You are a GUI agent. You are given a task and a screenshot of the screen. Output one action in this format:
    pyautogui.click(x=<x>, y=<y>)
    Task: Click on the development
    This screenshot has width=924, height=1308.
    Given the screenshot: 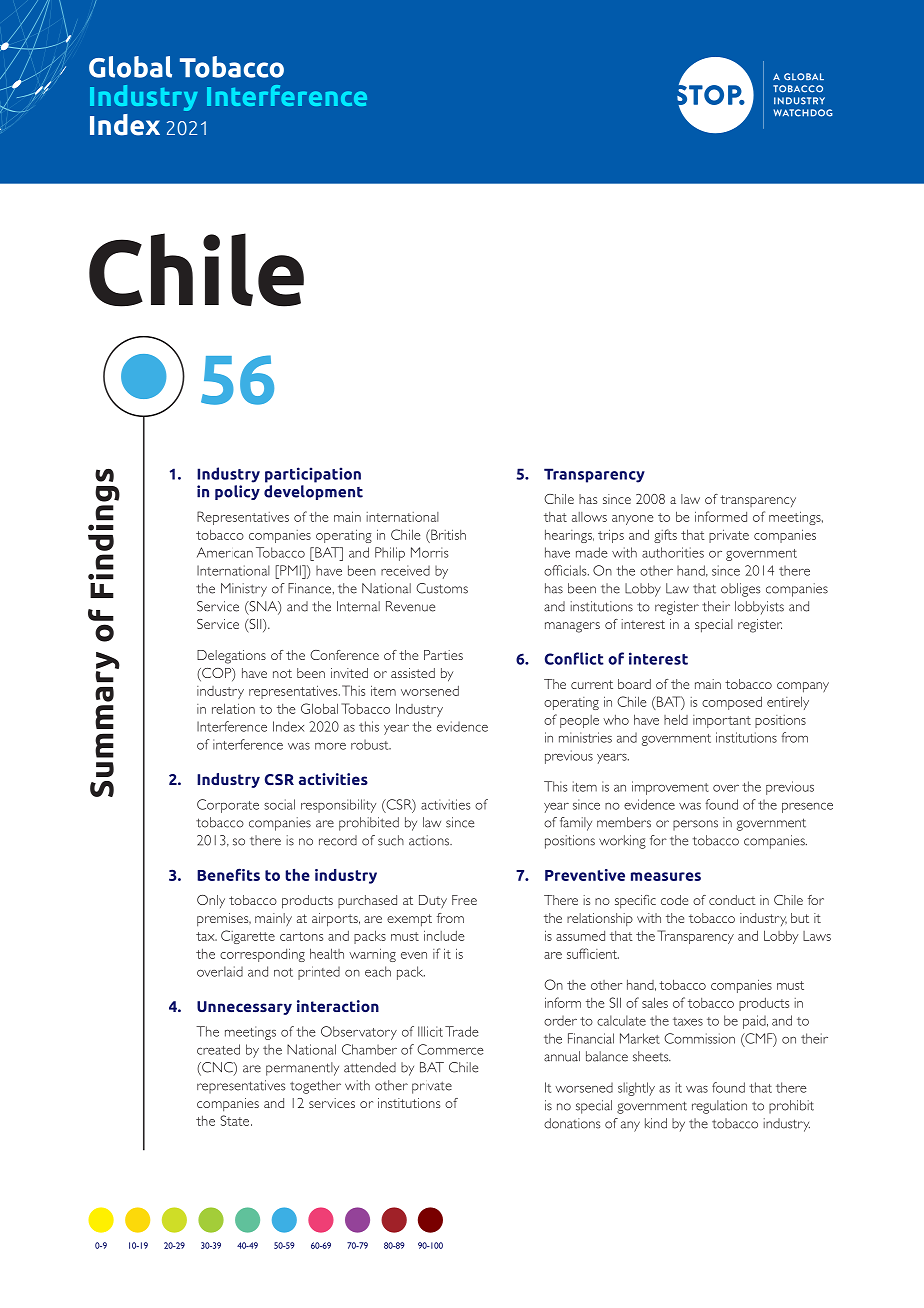 What is the action you would take?
    pyautogui.click(x=313, y=492)
